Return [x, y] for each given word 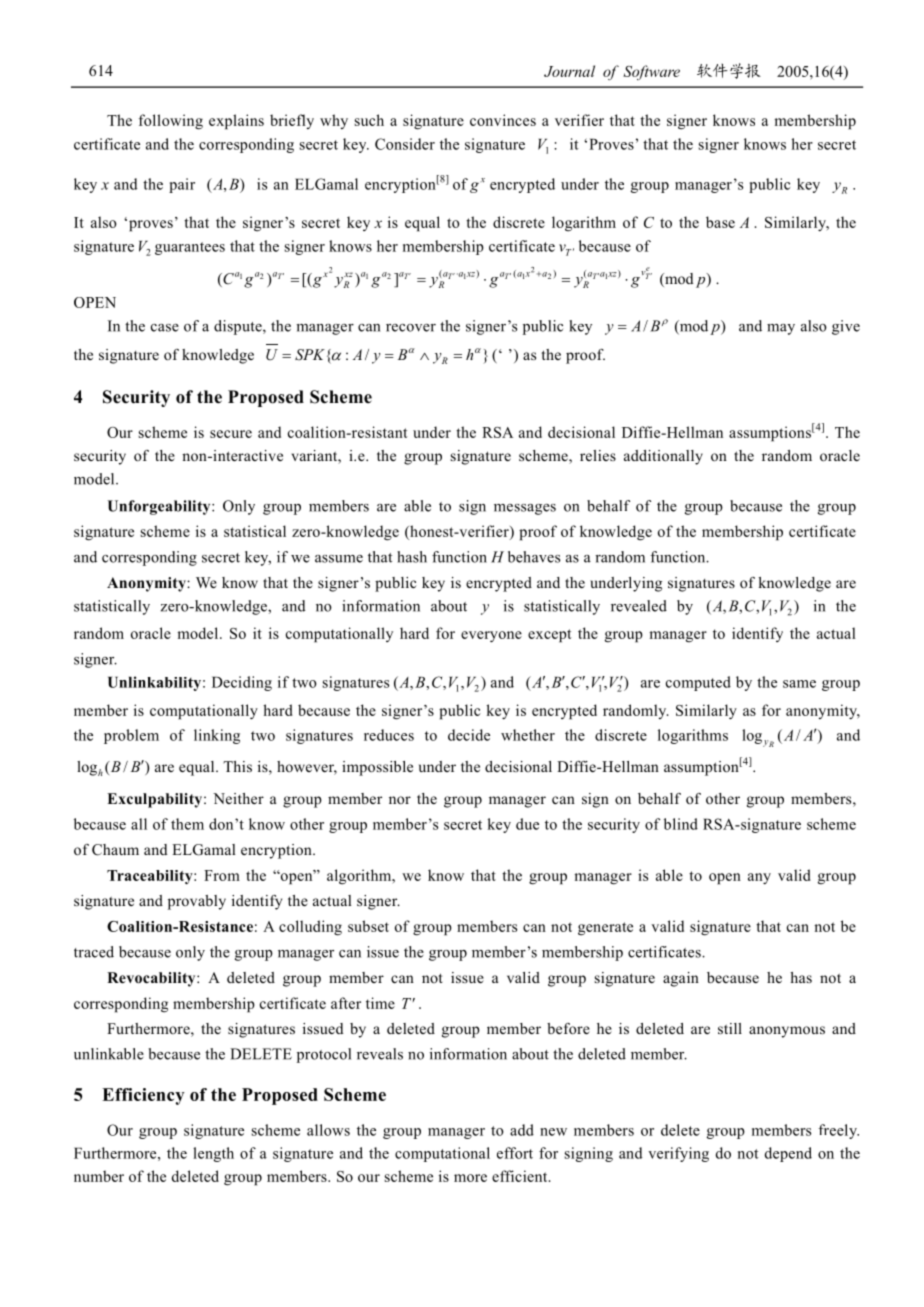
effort [515, 1153]
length [213, 1154]
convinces [503, 120]
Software [651, 72]
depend [788, 1154]
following [171, 122]
